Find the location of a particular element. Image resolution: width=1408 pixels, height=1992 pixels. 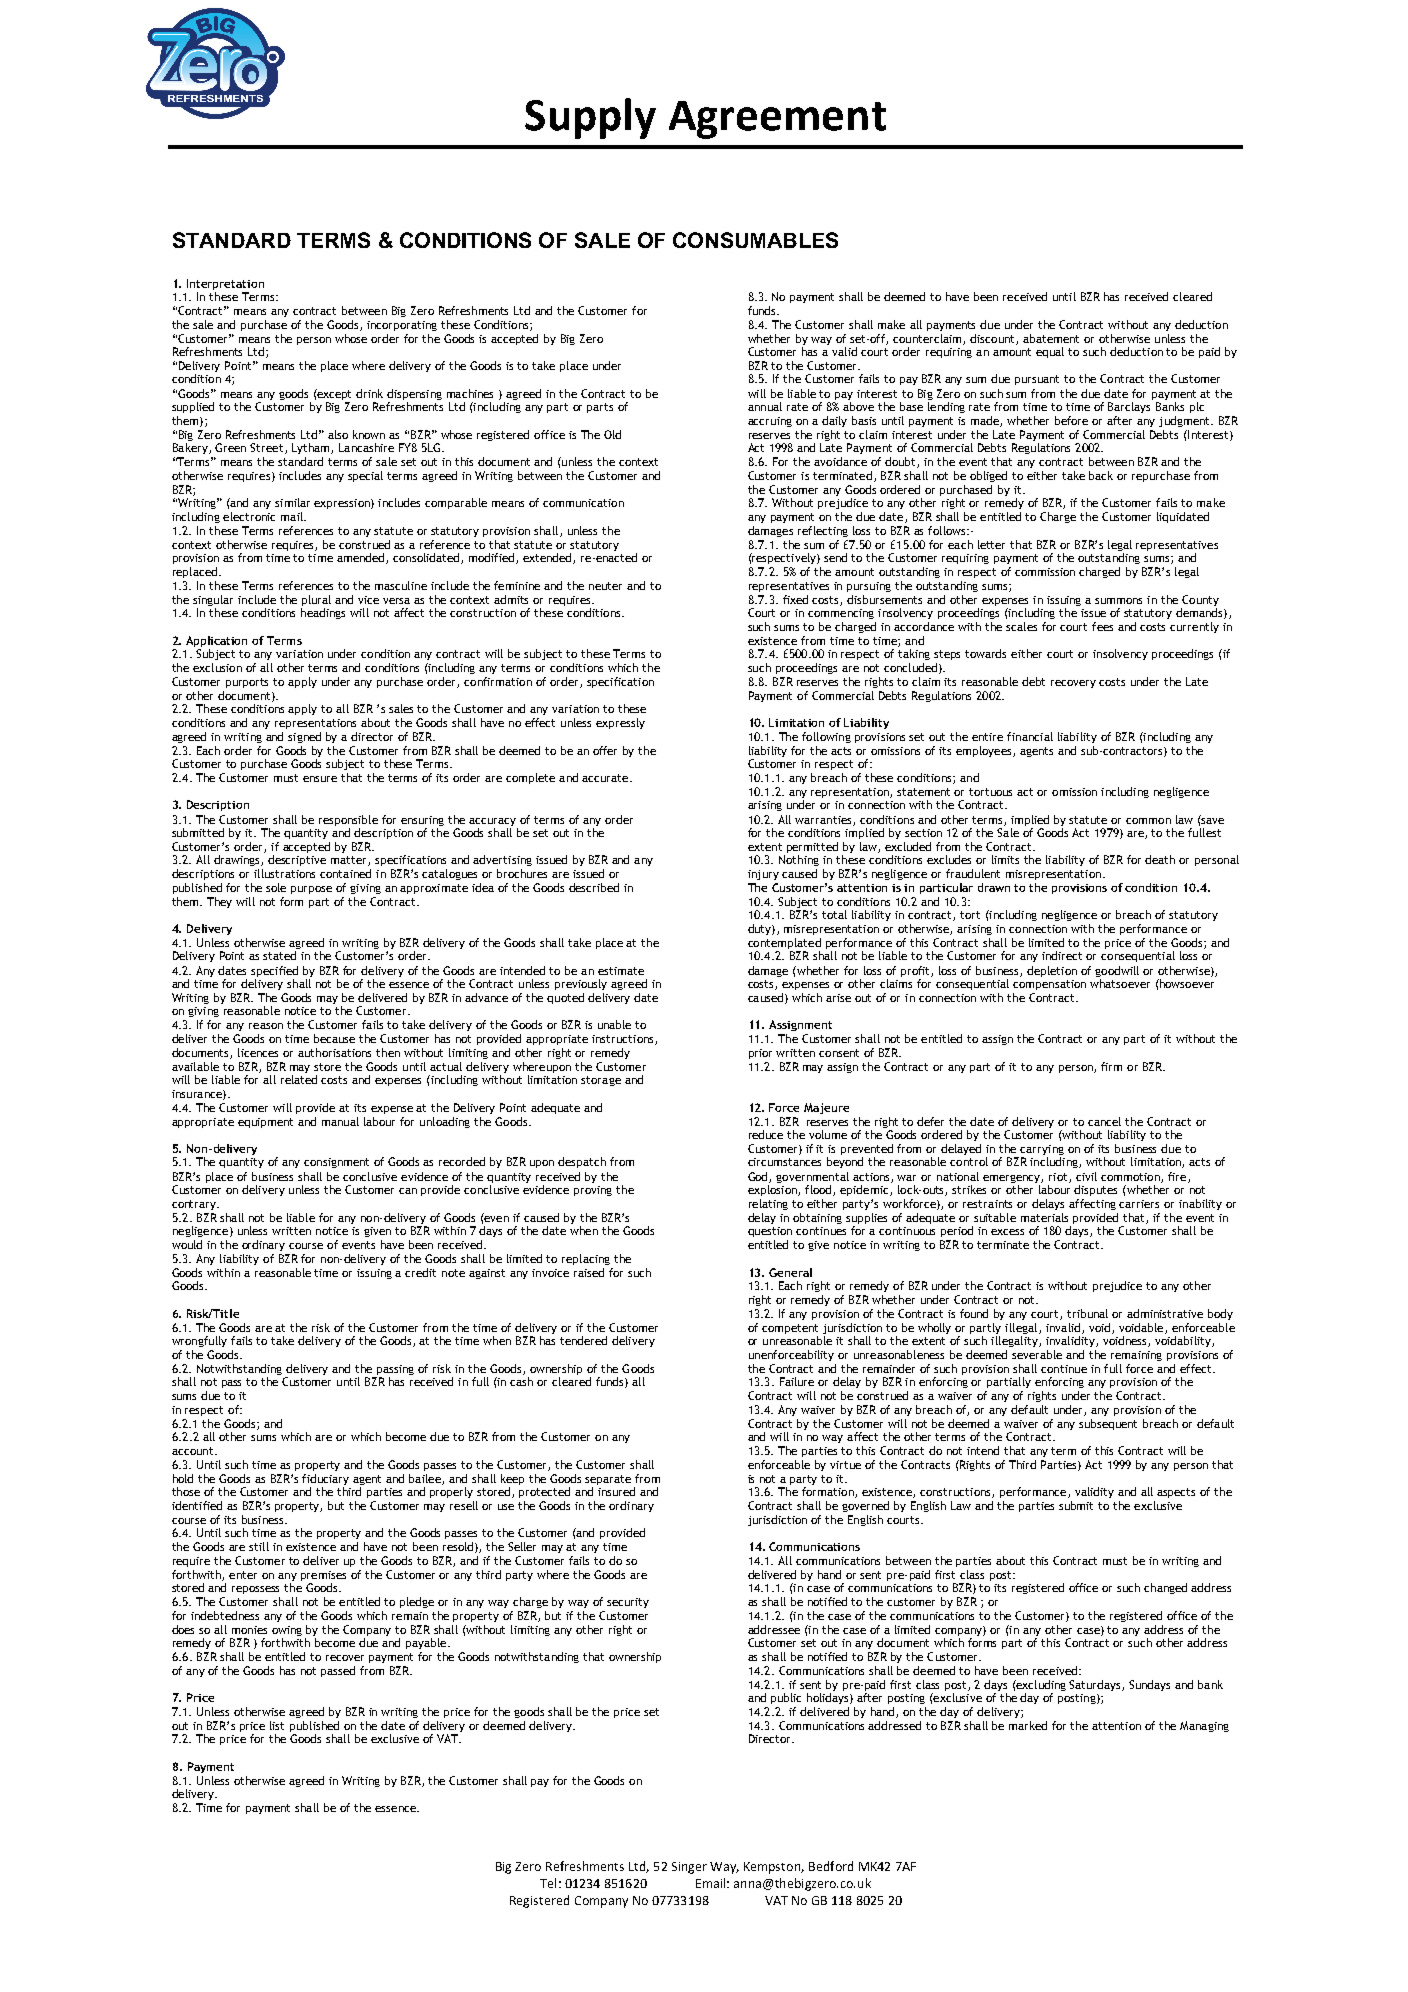

CONSUMABLES is located at coordinates (755, 240).
